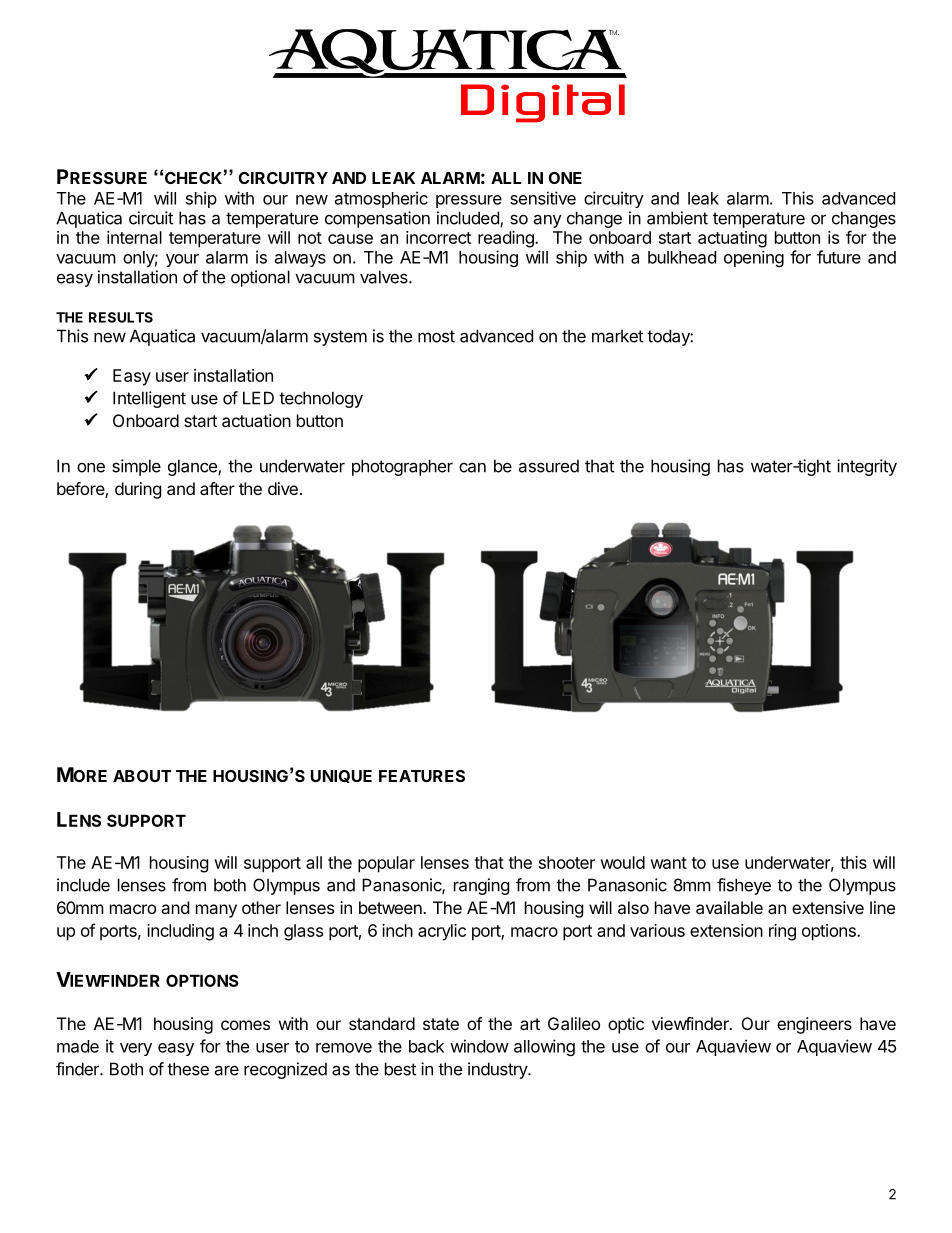 The width and height of the image is (952, 1233). Describe the element at coordinates (867, 467) in the image. I see `integrity` at that location.
